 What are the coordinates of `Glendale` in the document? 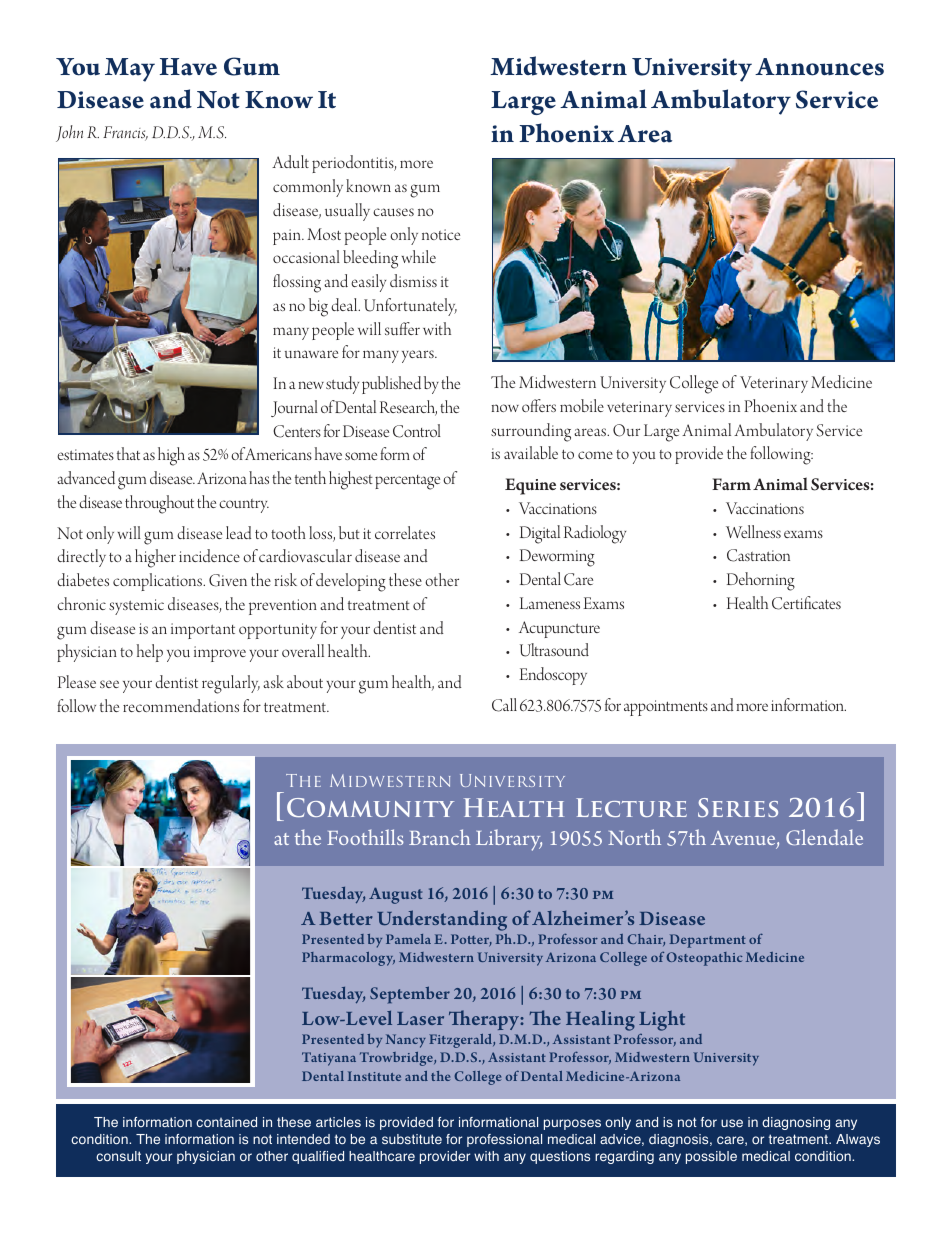 It's located at (824, 837).
